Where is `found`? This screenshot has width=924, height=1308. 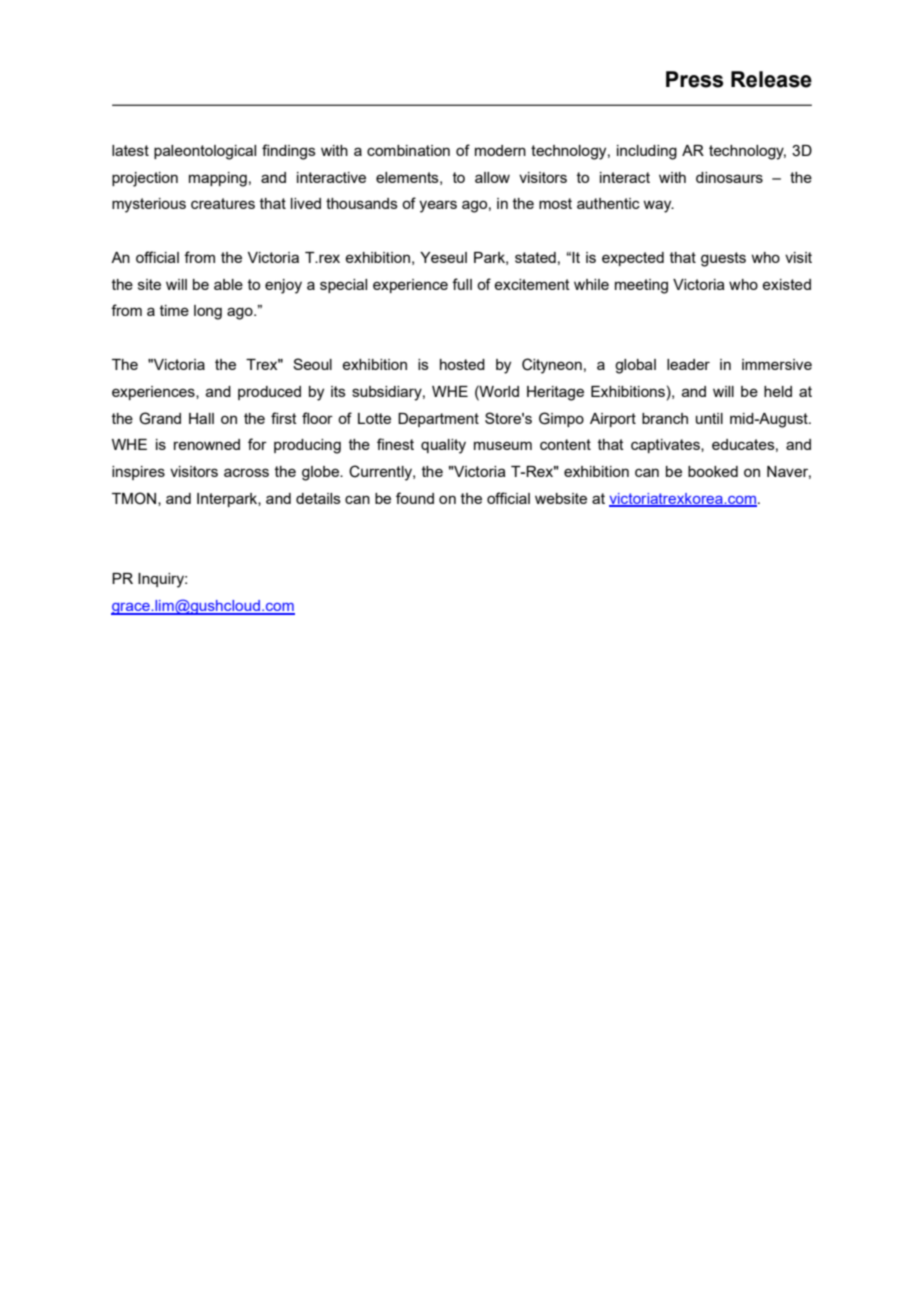
found is located at coordinates (415, 498).
